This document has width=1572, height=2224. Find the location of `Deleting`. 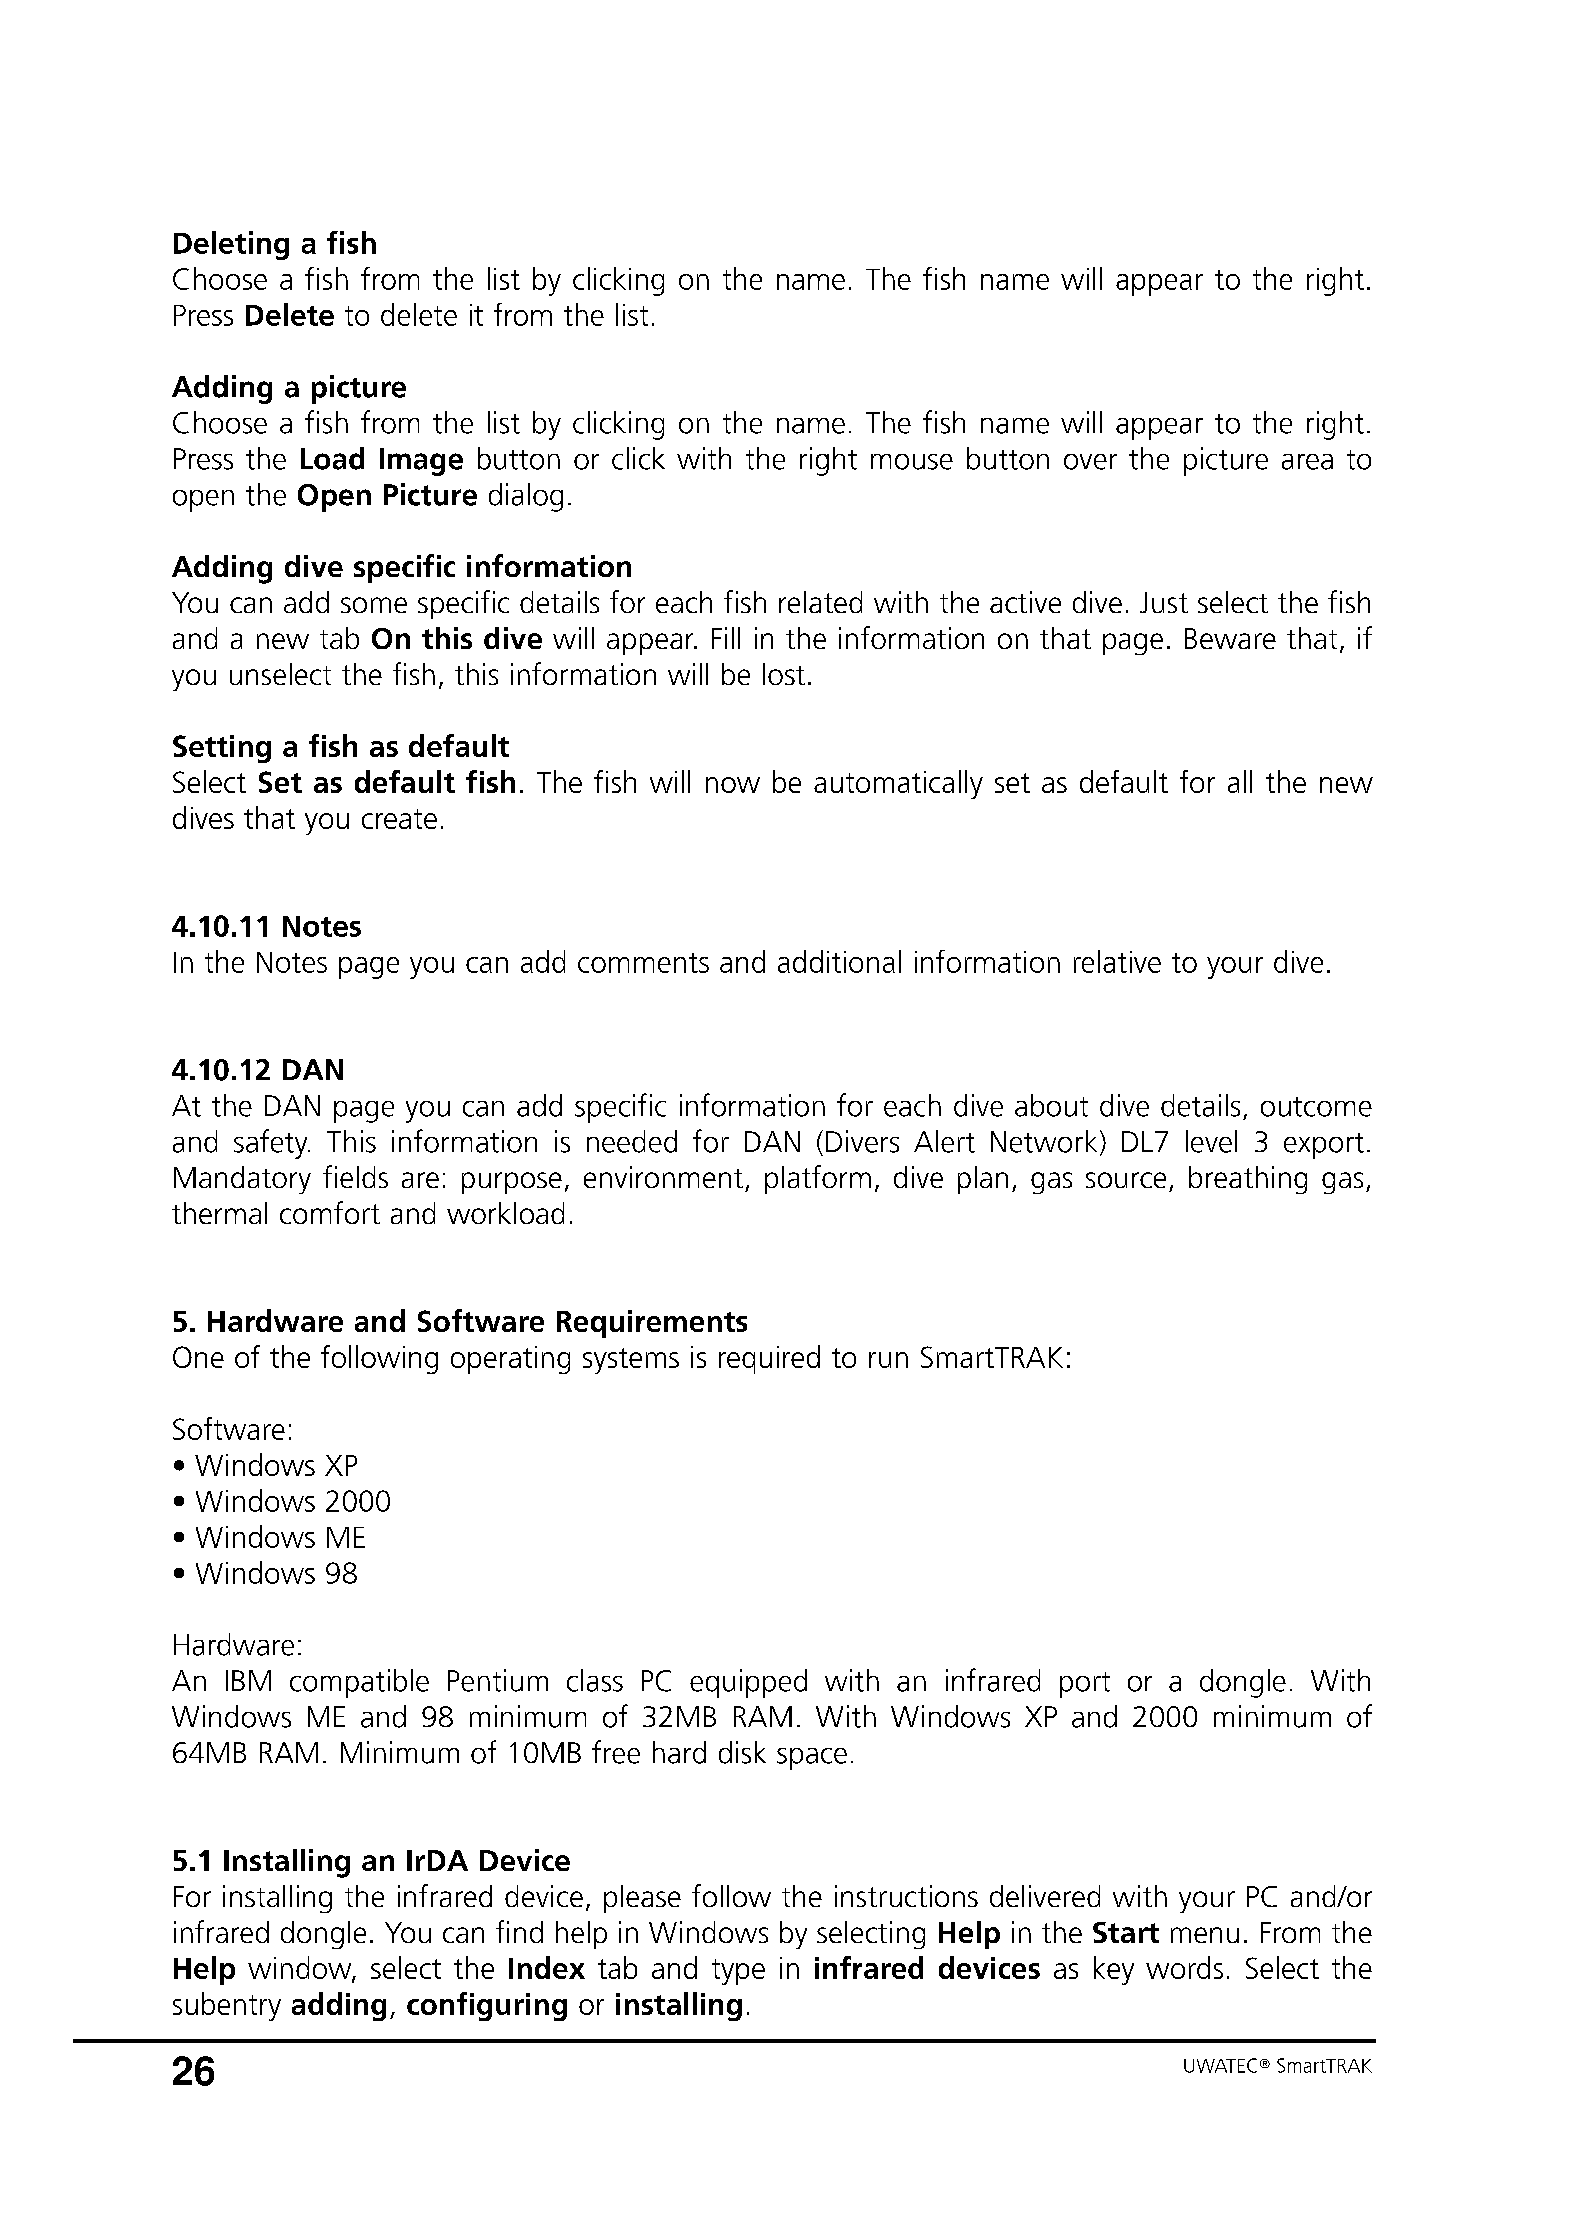

Deleting is located at coordinates (231, 245).
